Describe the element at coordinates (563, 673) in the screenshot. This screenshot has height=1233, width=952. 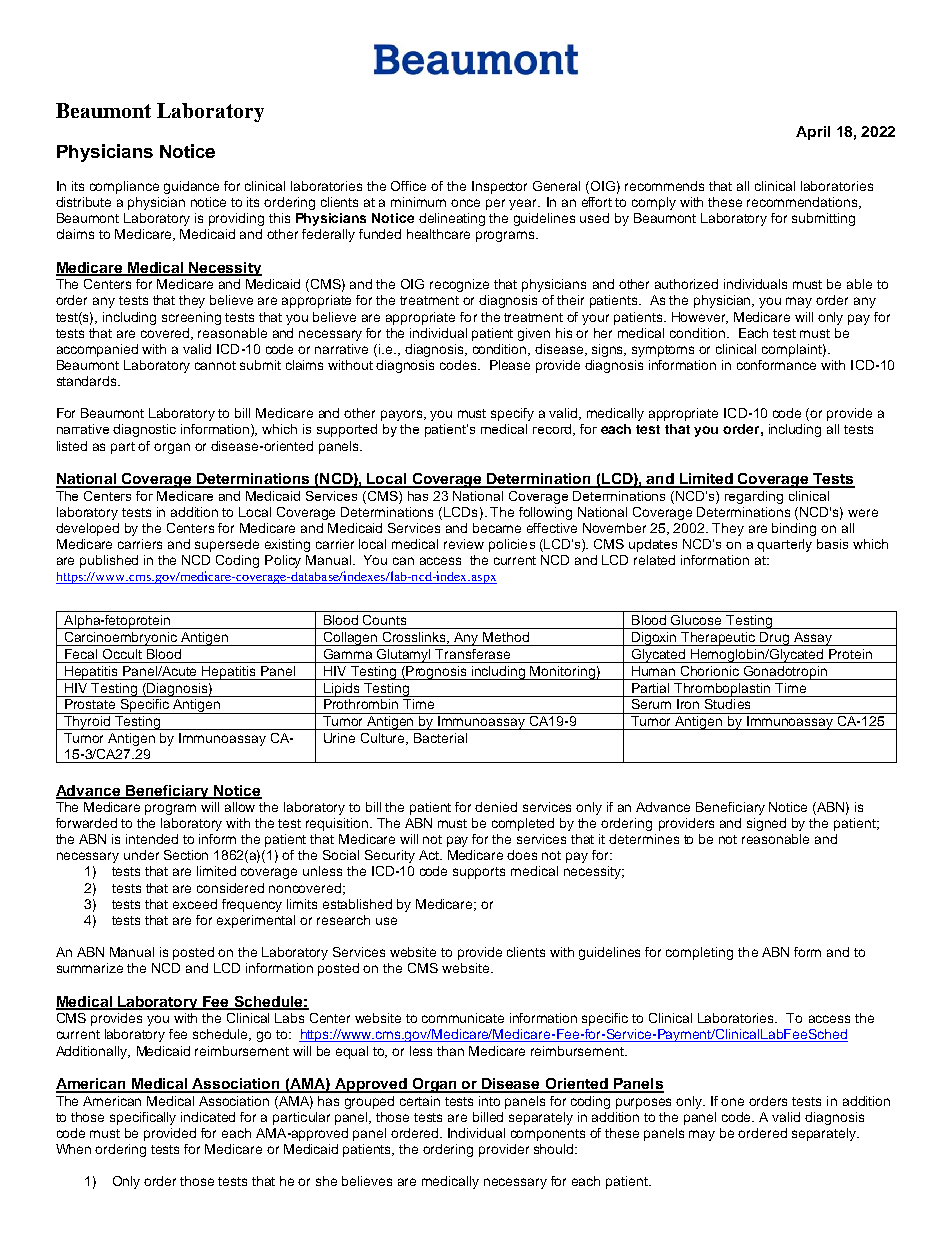
I see `Monitoring` at that location.
